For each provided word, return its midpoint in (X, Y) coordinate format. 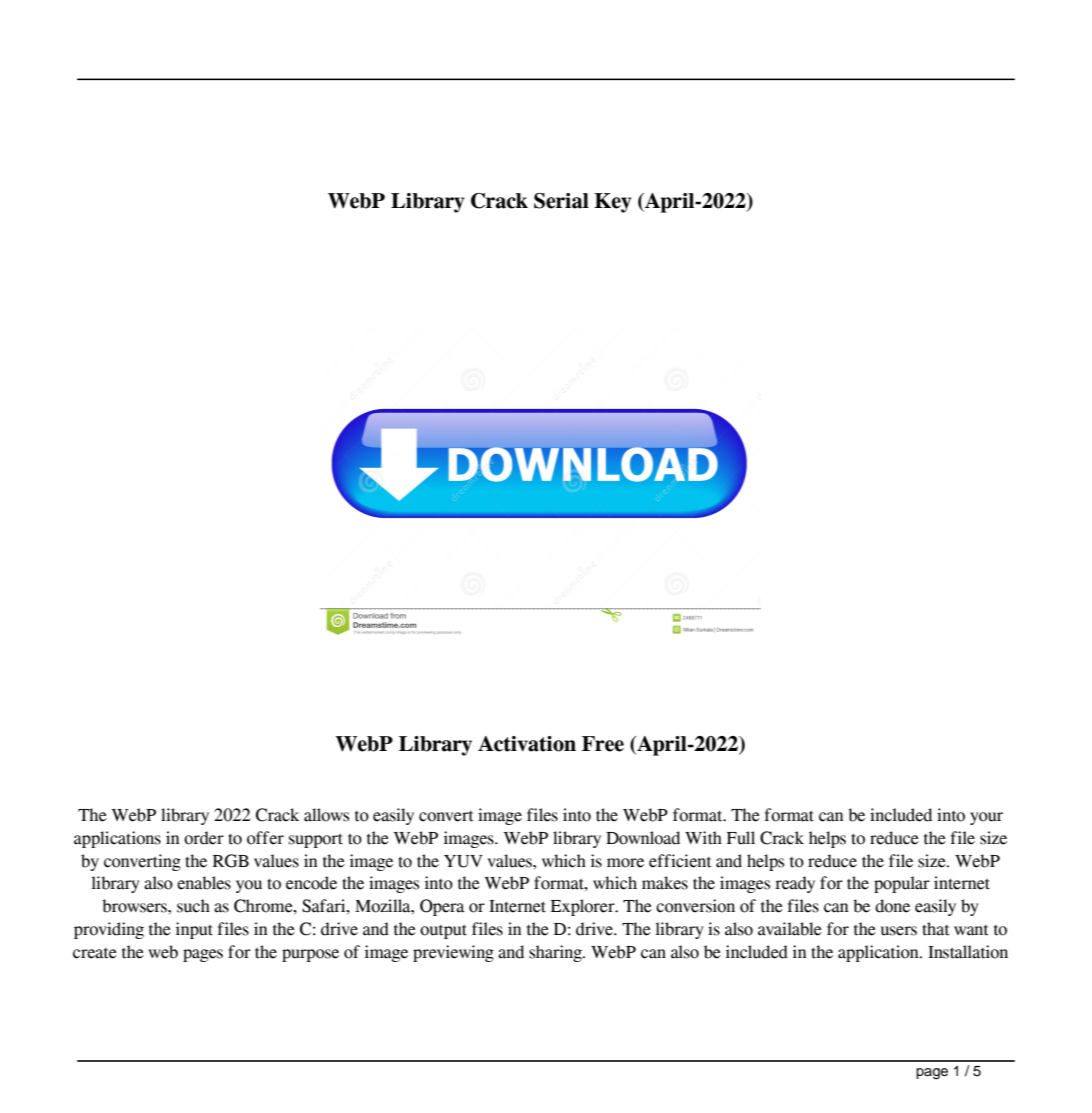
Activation (527, 744)
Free (603, 744)
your (986, 818)
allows (326, 815)
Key (613, 203)
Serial (561, 201)
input (194, 930)
